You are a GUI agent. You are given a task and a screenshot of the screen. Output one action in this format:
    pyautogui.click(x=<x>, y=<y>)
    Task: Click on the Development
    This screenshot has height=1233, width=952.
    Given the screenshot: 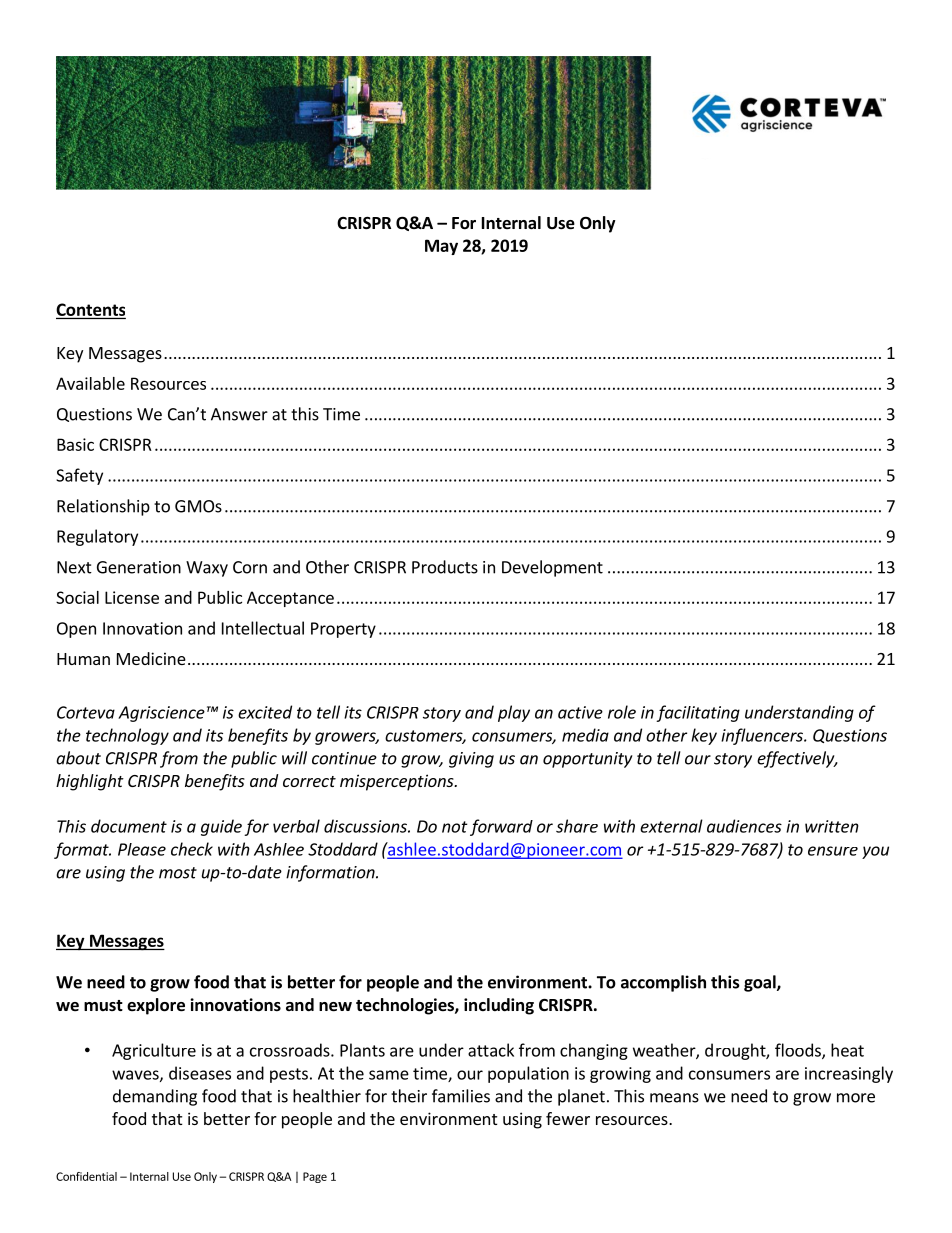 What is the action you would take?
    pyautogui.click(x=552, y=568)
